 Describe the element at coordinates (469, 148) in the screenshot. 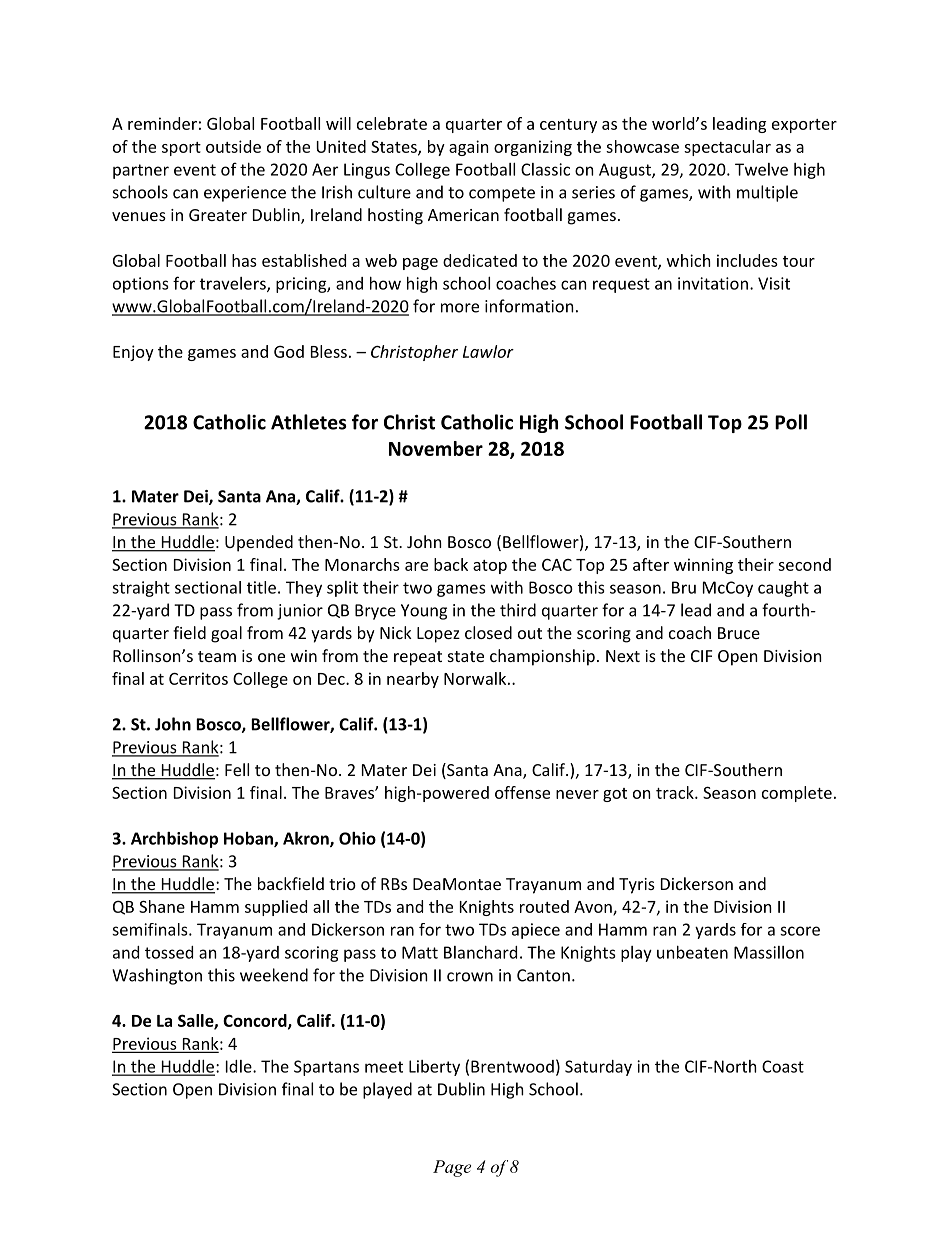

I see `again` at that location.
